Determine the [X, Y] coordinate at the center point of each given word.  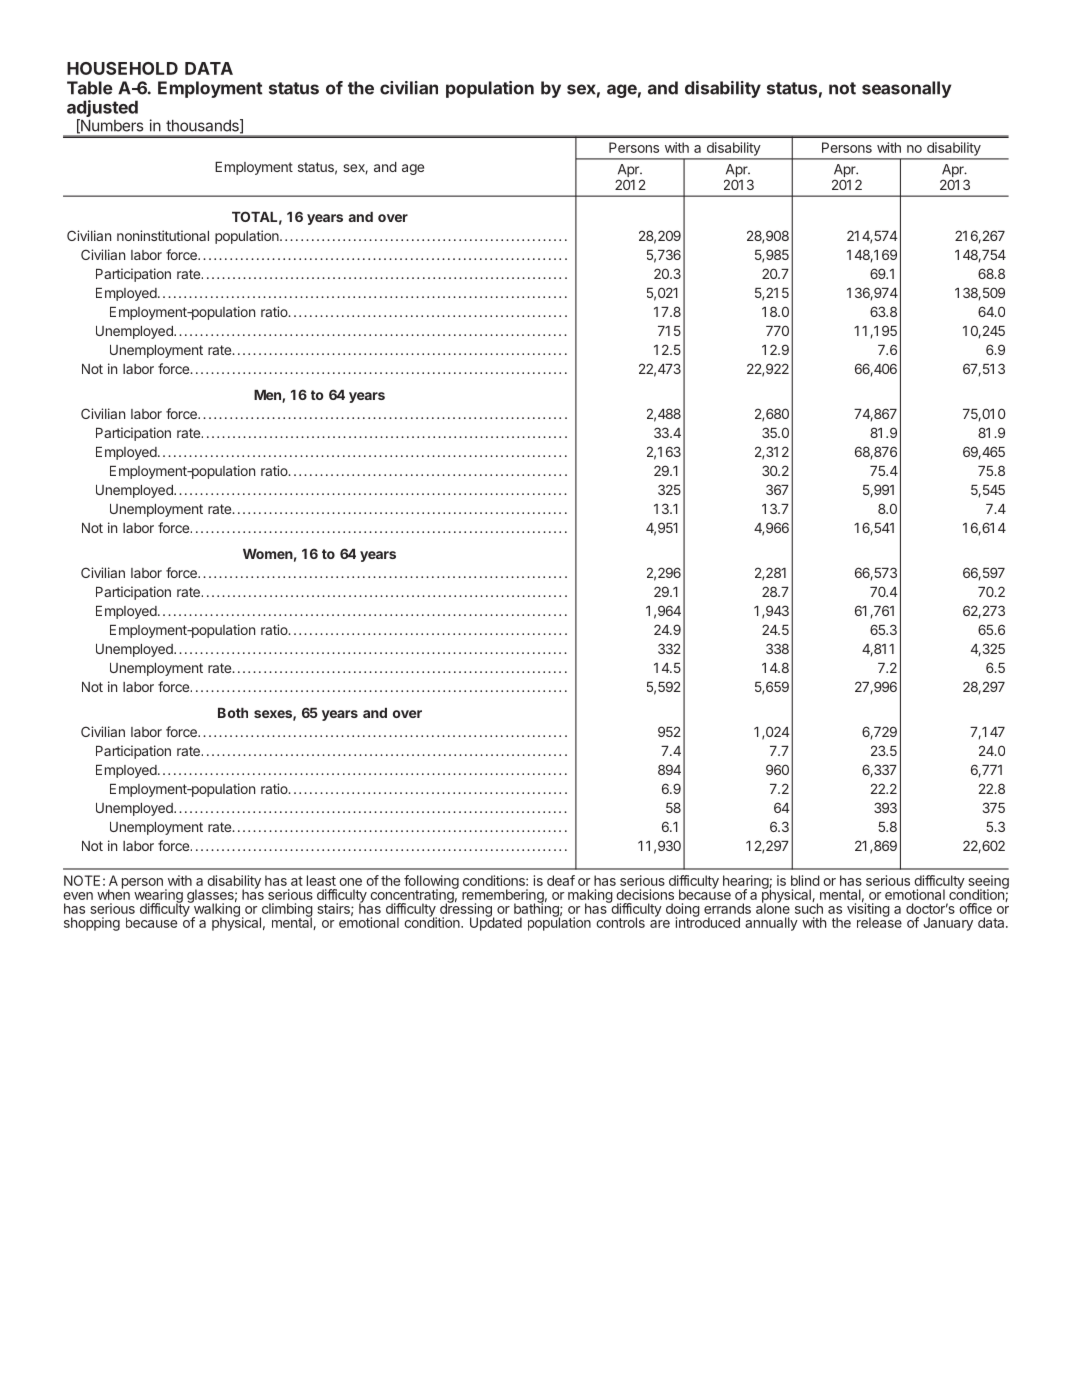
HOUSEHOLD [122, 68]
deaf [561, 880]
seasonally [906, 89]
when [113, 893]
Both [233, 713]
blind [805, 880]
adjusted [102, 110]
